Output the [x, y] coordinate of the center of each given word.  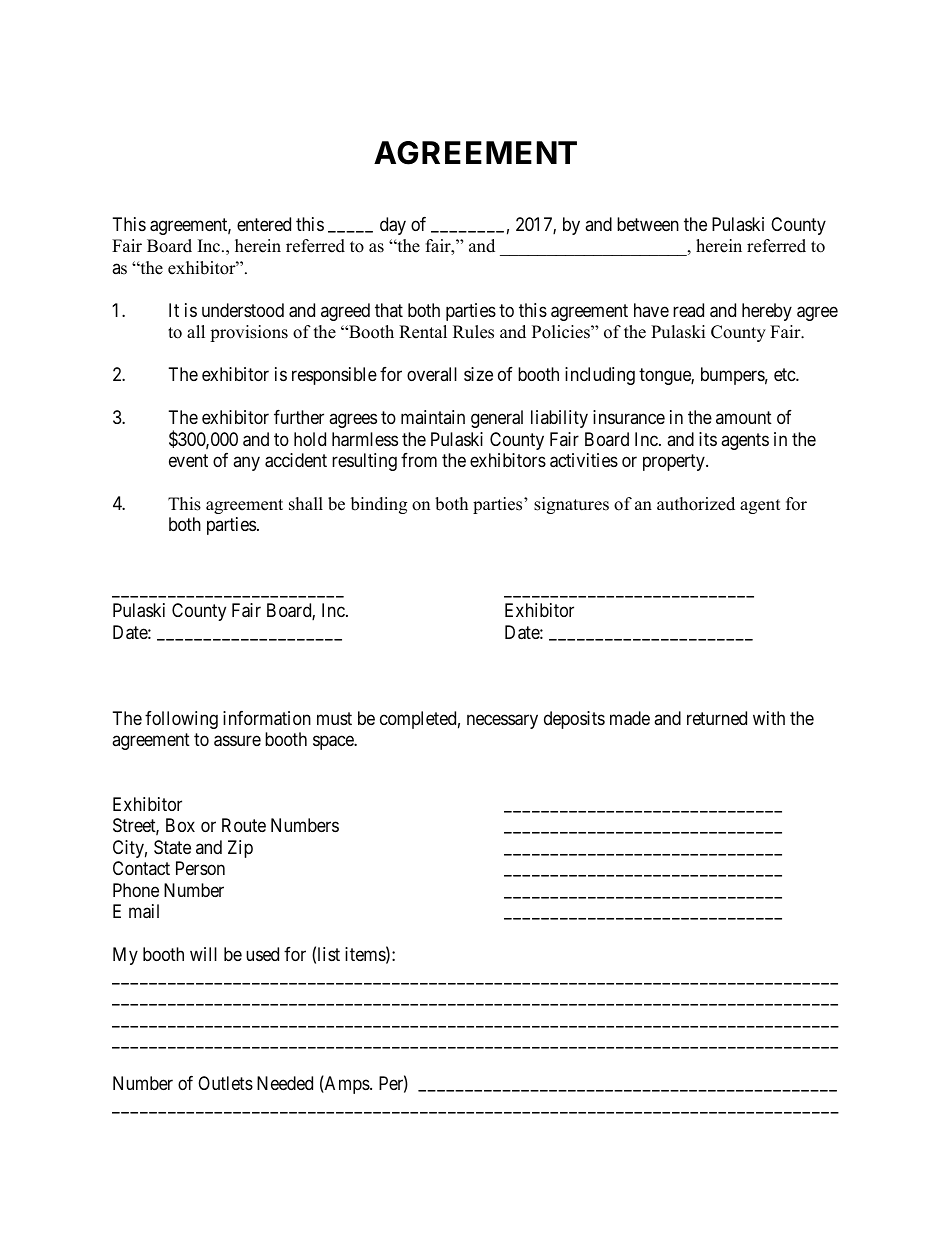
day [393, 226]
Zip [240, 849]
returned [717, 718]
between [648, 224]
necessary [502, 721]
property [675, 462]
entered [264, 224]
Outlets [225, 1083]
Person [200, 868]
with [769, 718]
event [188, 460]
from [419, 460]
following [181, 720]
